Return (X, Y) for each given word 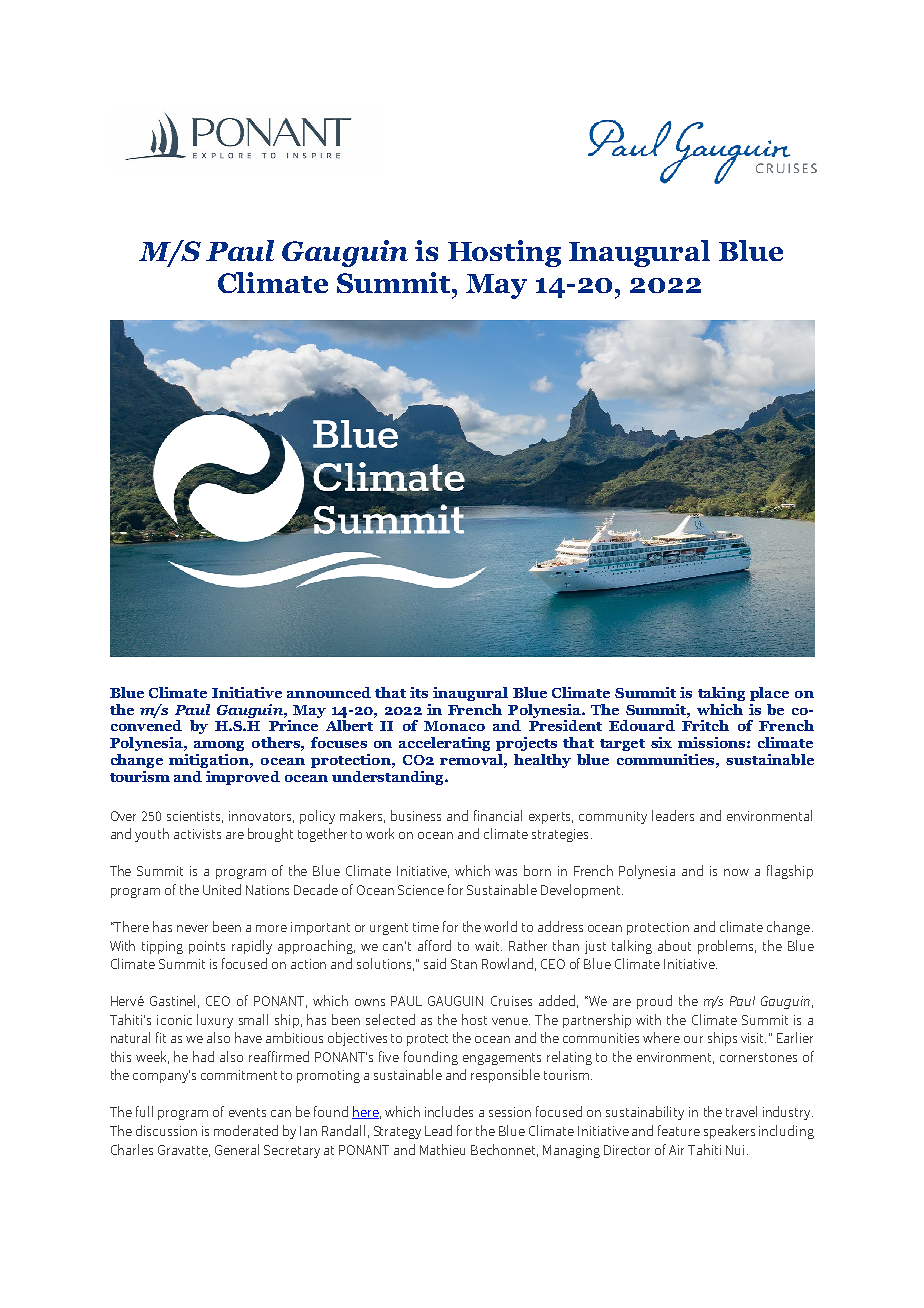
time (426, 927)
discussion (166, 1130)
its (419, 692)
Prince (293, 725)
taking (721, 694)
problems (727, 947)
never (192, 928)
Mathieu (442, 1149)
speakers (729, 1132)
